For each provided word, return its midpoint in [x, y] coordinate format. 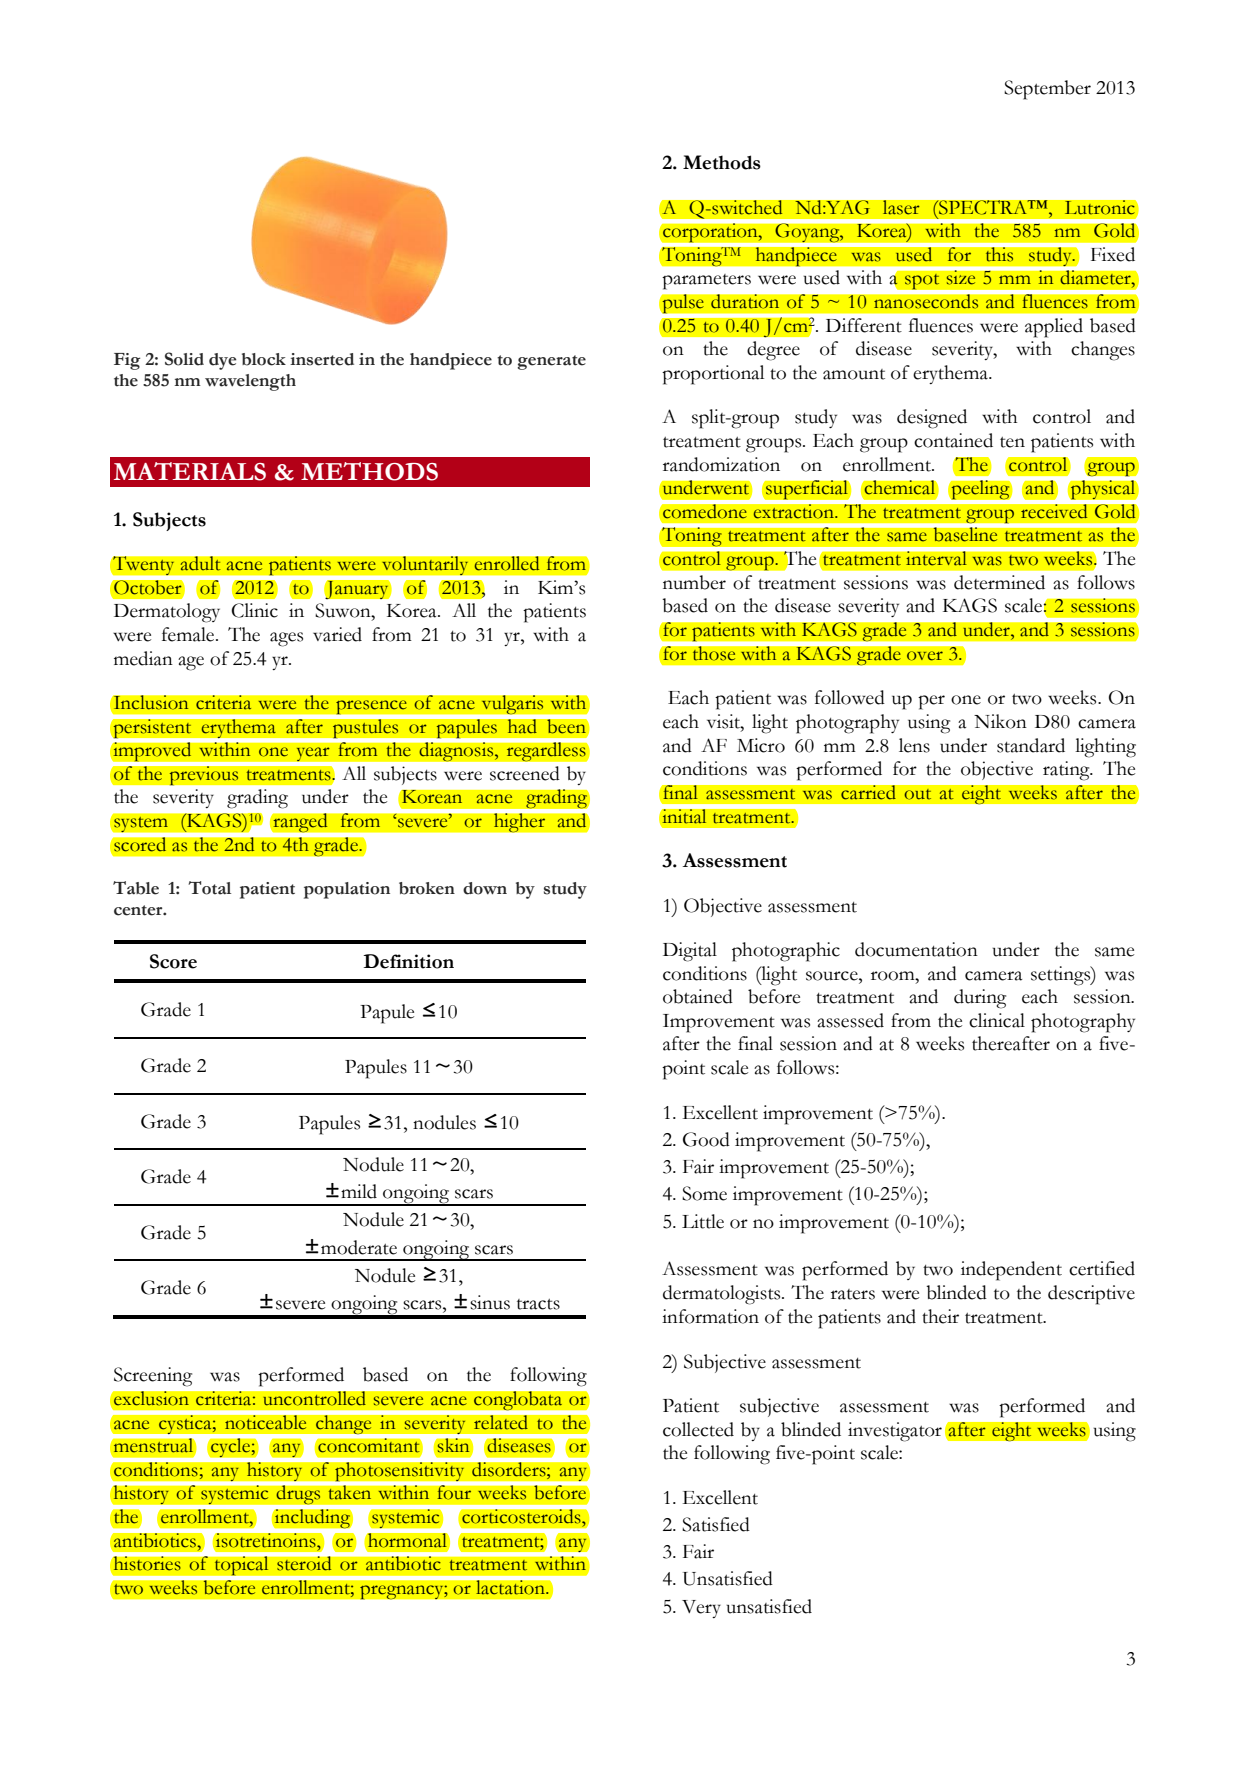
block [264, 359]
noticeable [266, 1421]
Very [701, 1609]
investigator [895, 1432]
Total [209, 888]
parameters [706, 282]
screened [525, 773]
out [917, 794]
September [1047, 90]
